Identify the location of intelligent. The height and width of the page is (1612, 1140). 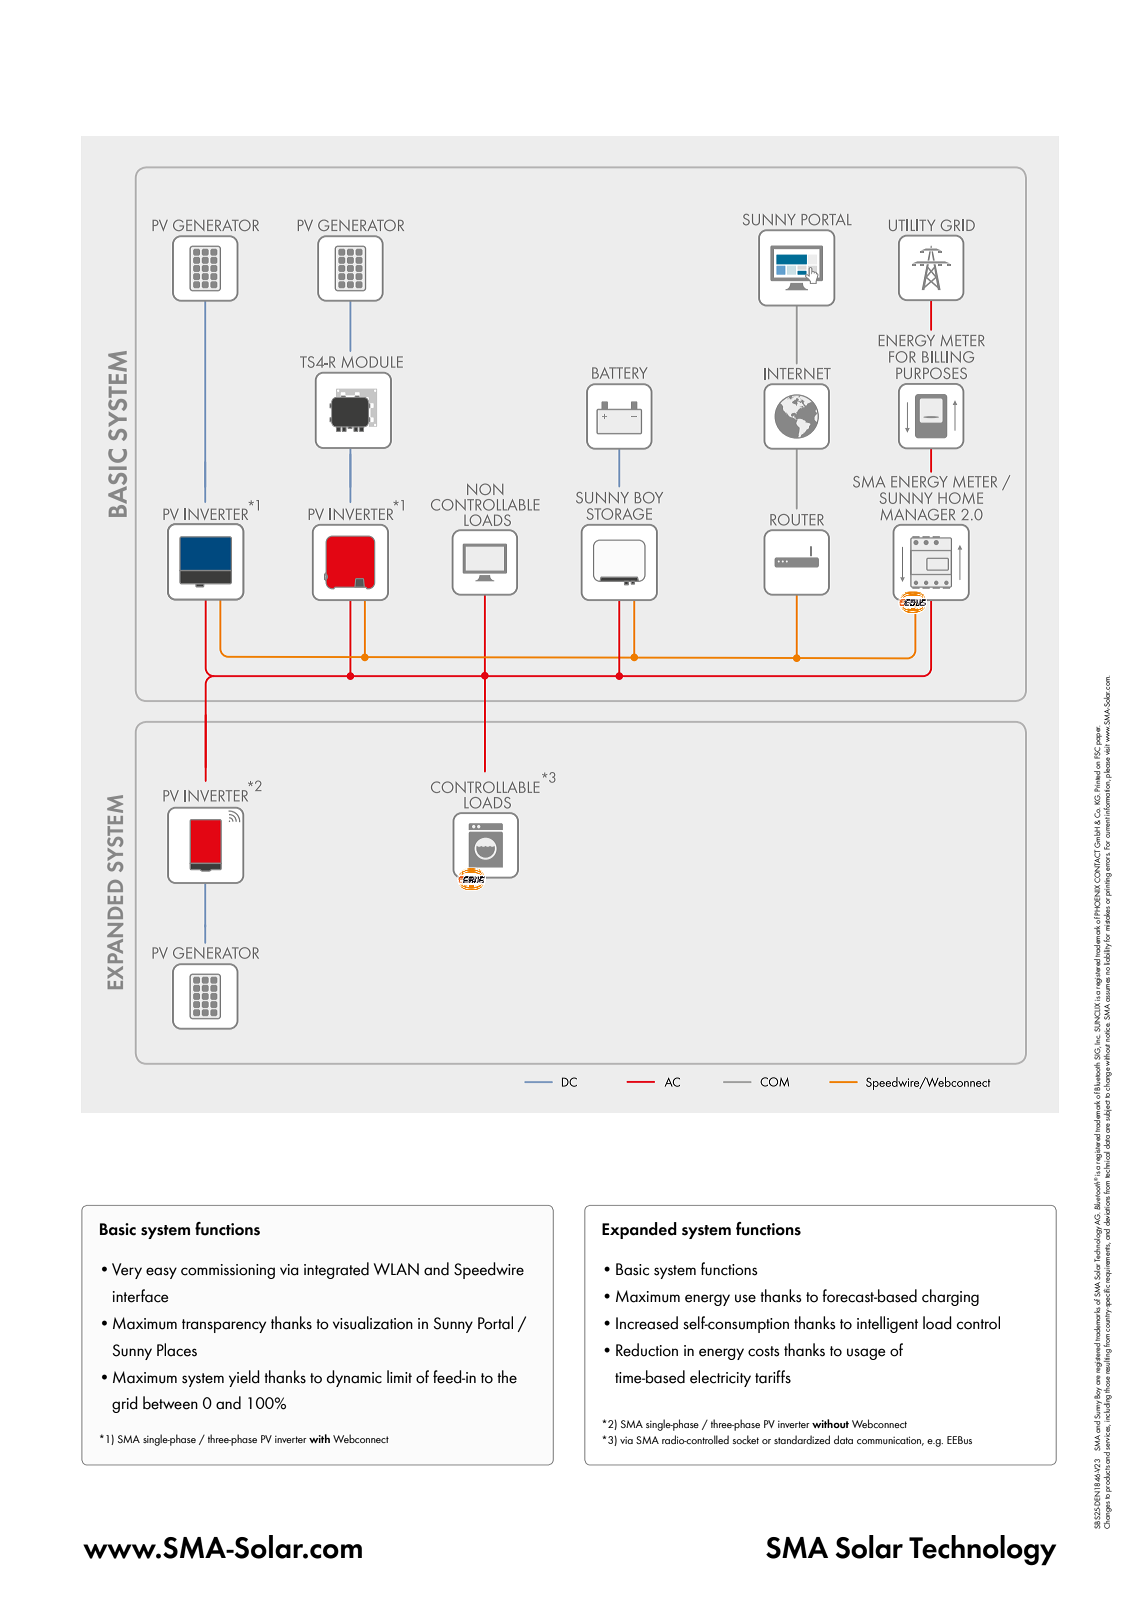
(887, 1324).
